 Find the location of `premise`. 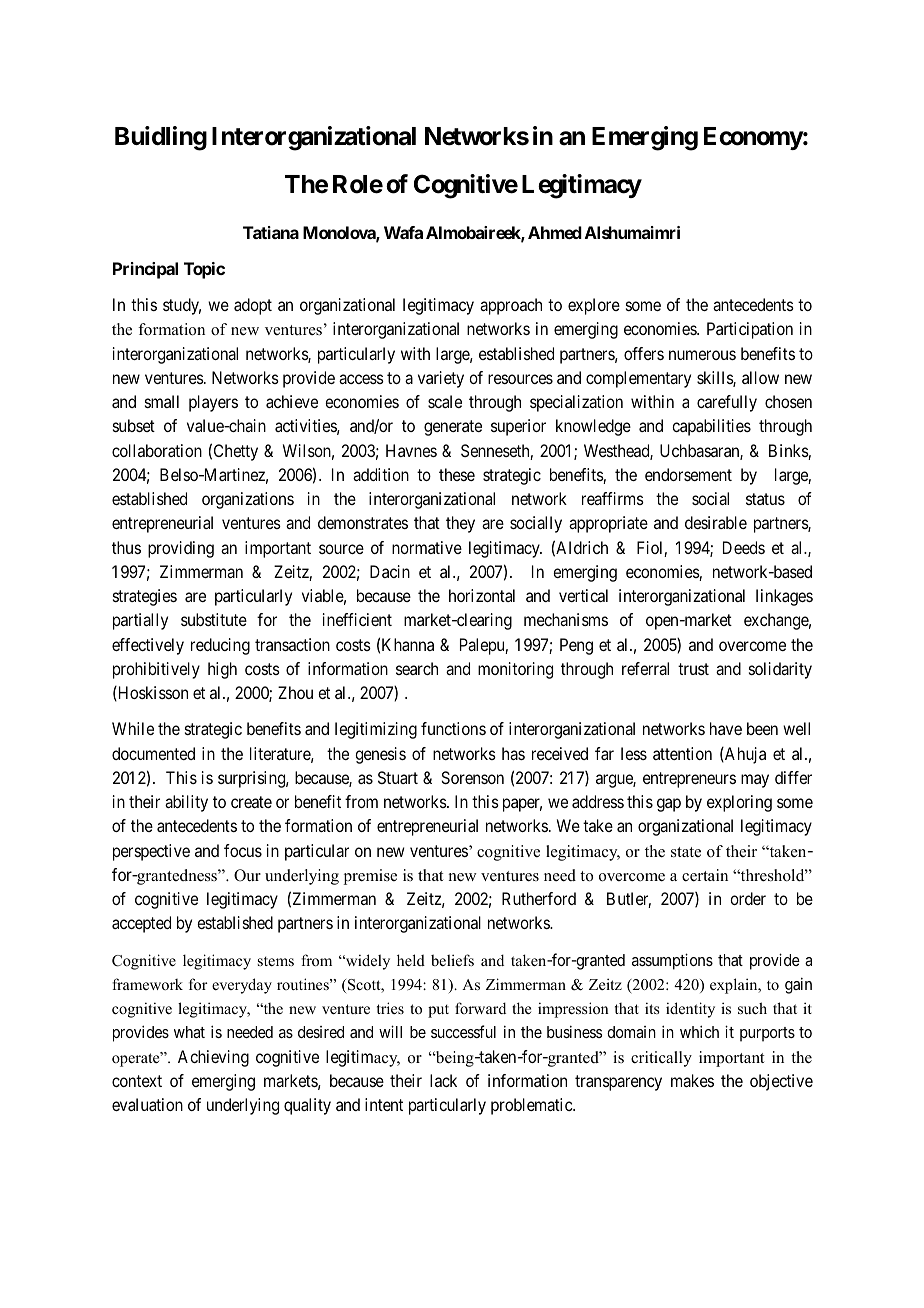

premise is located at coordinates (370, 877).
